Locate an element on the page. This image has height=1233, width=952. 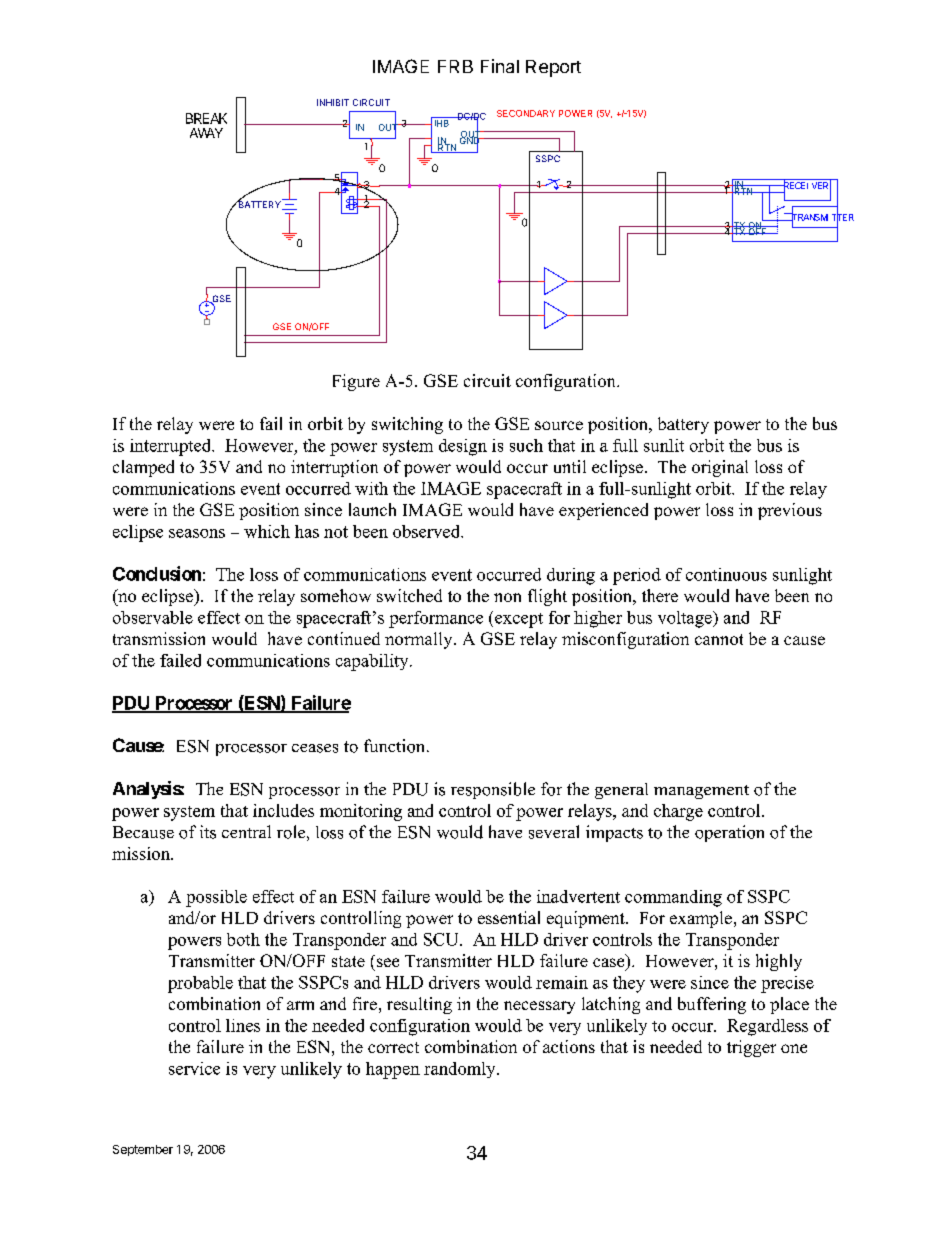
voltage is located at coordinates (686, 619).
